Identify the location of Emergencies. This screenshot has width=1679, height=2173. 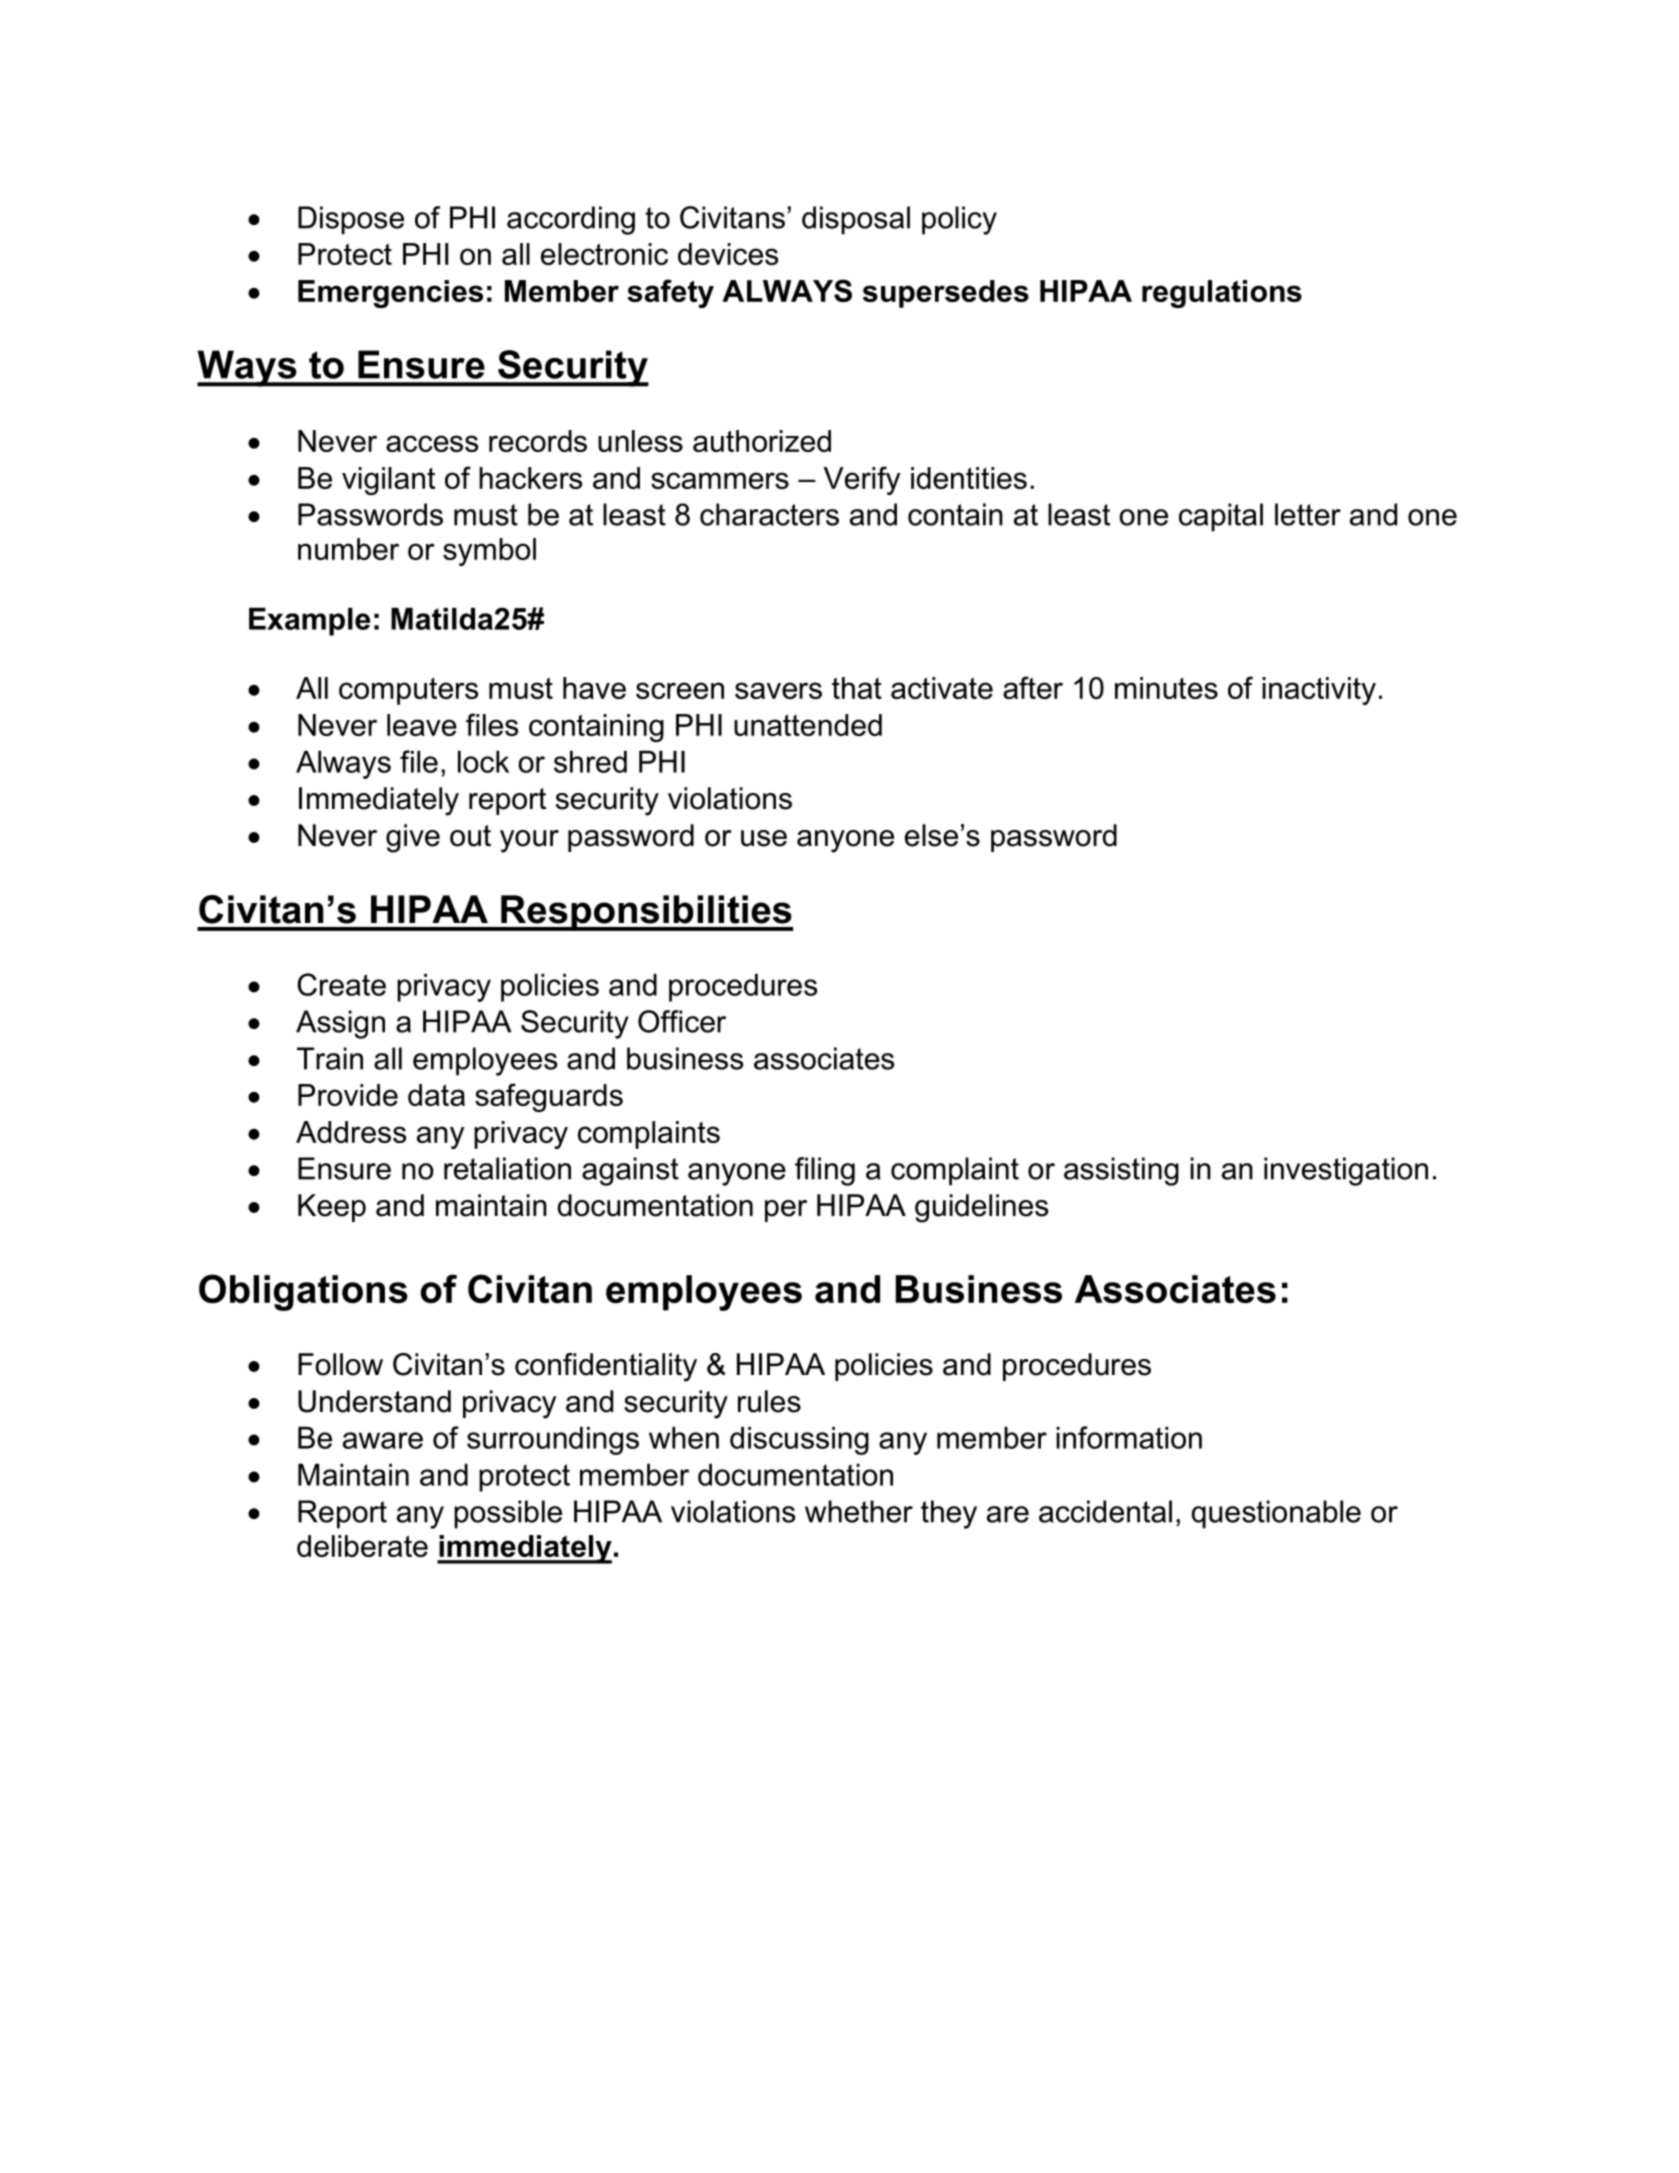
(390, 294).
